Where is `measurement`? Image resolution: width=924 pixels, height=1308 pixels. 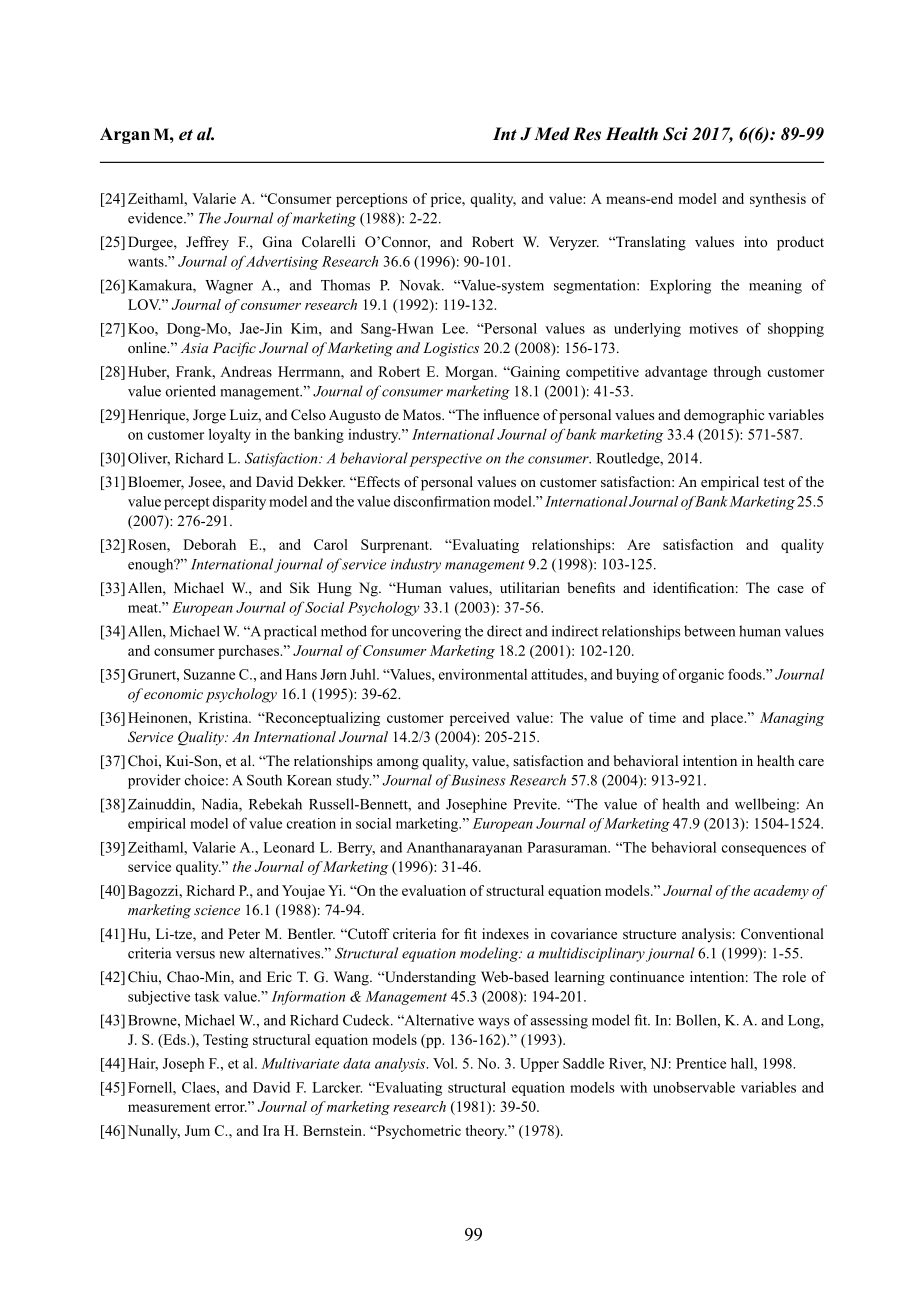
measurement is located at coordinates (169, 1107).
